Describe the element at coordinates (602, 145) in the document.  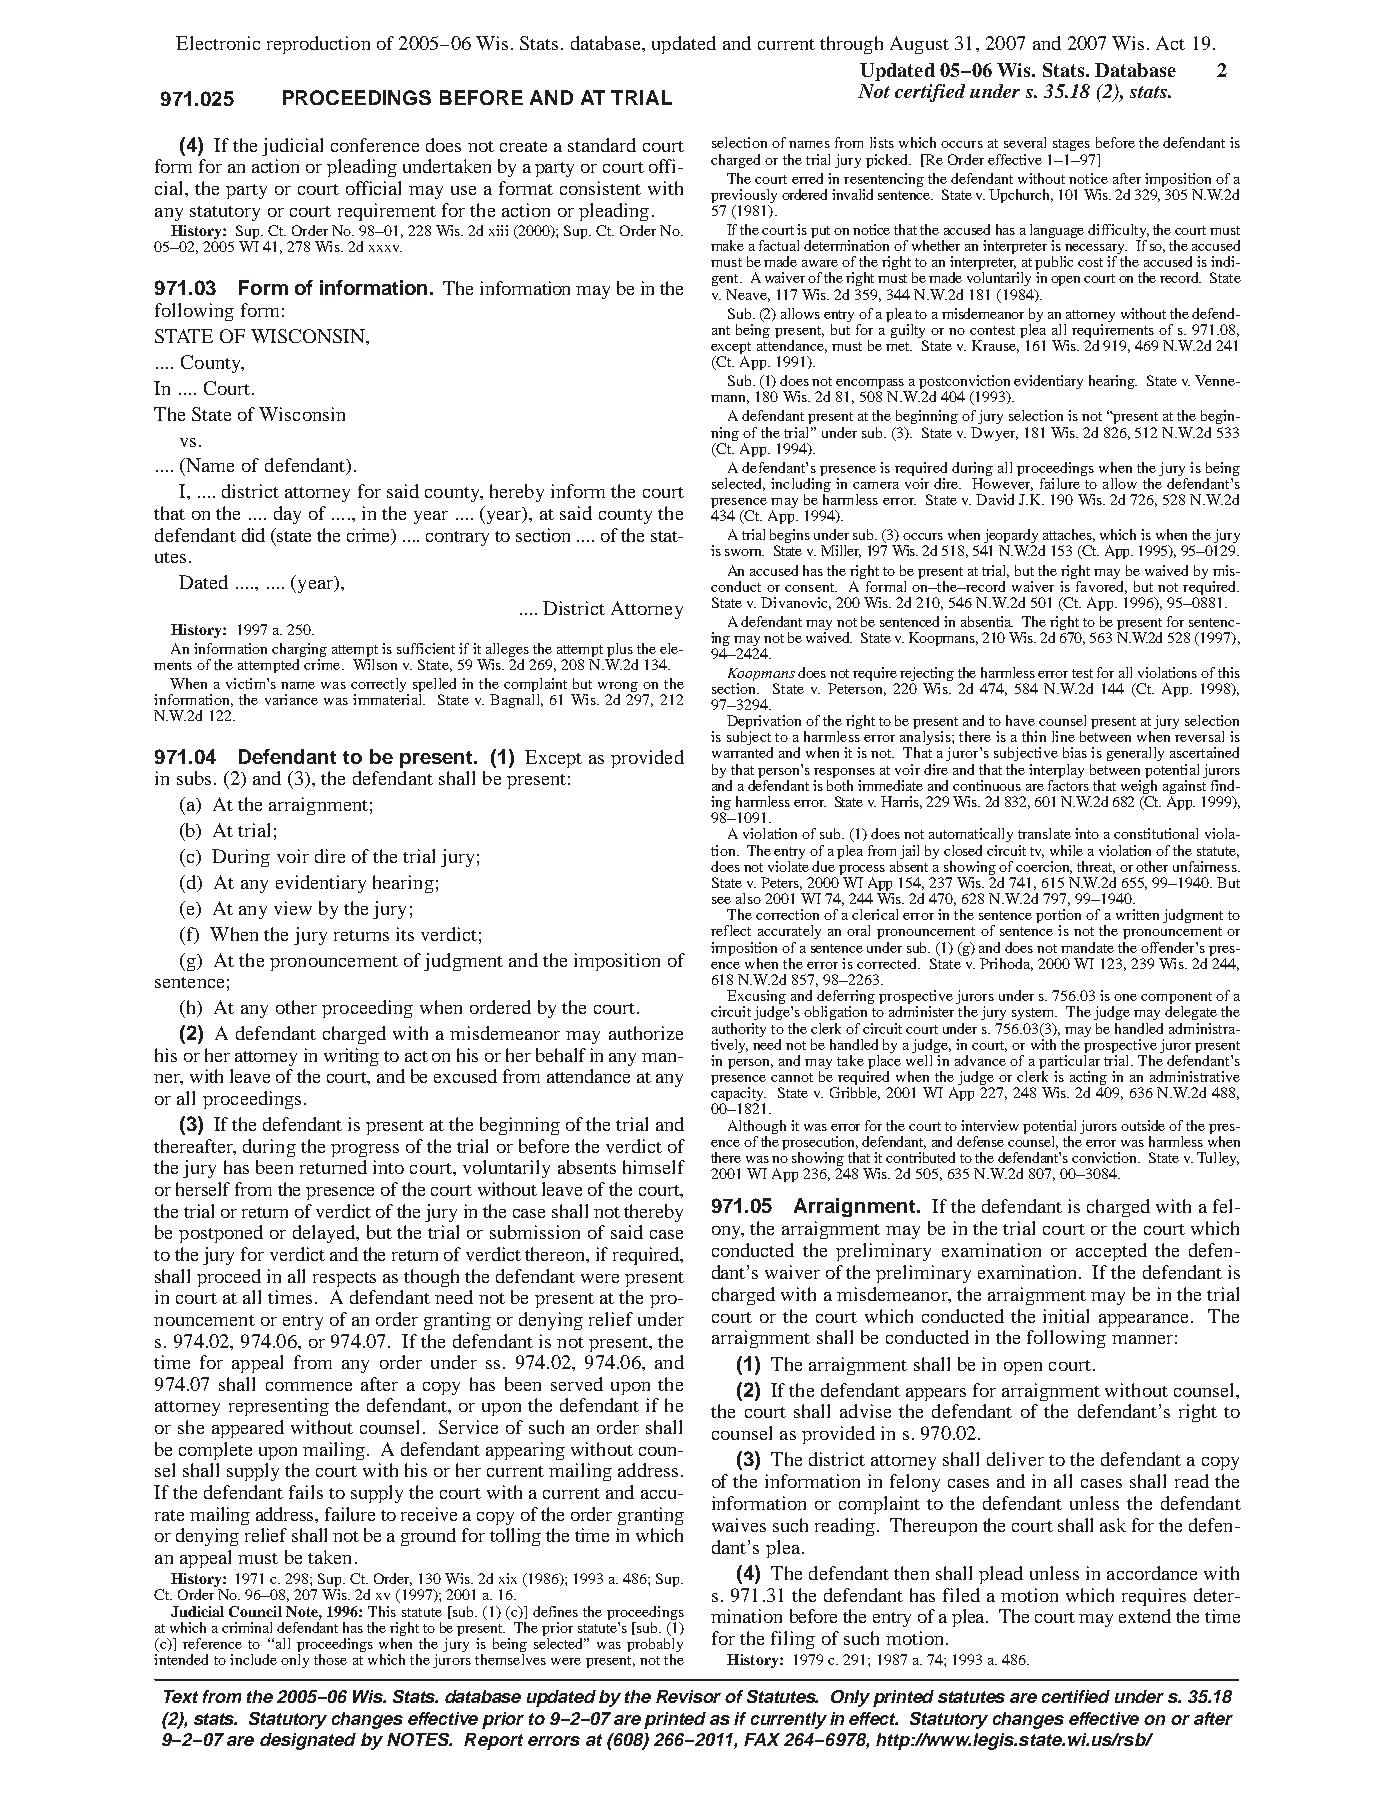
I see `standard` at that location.
